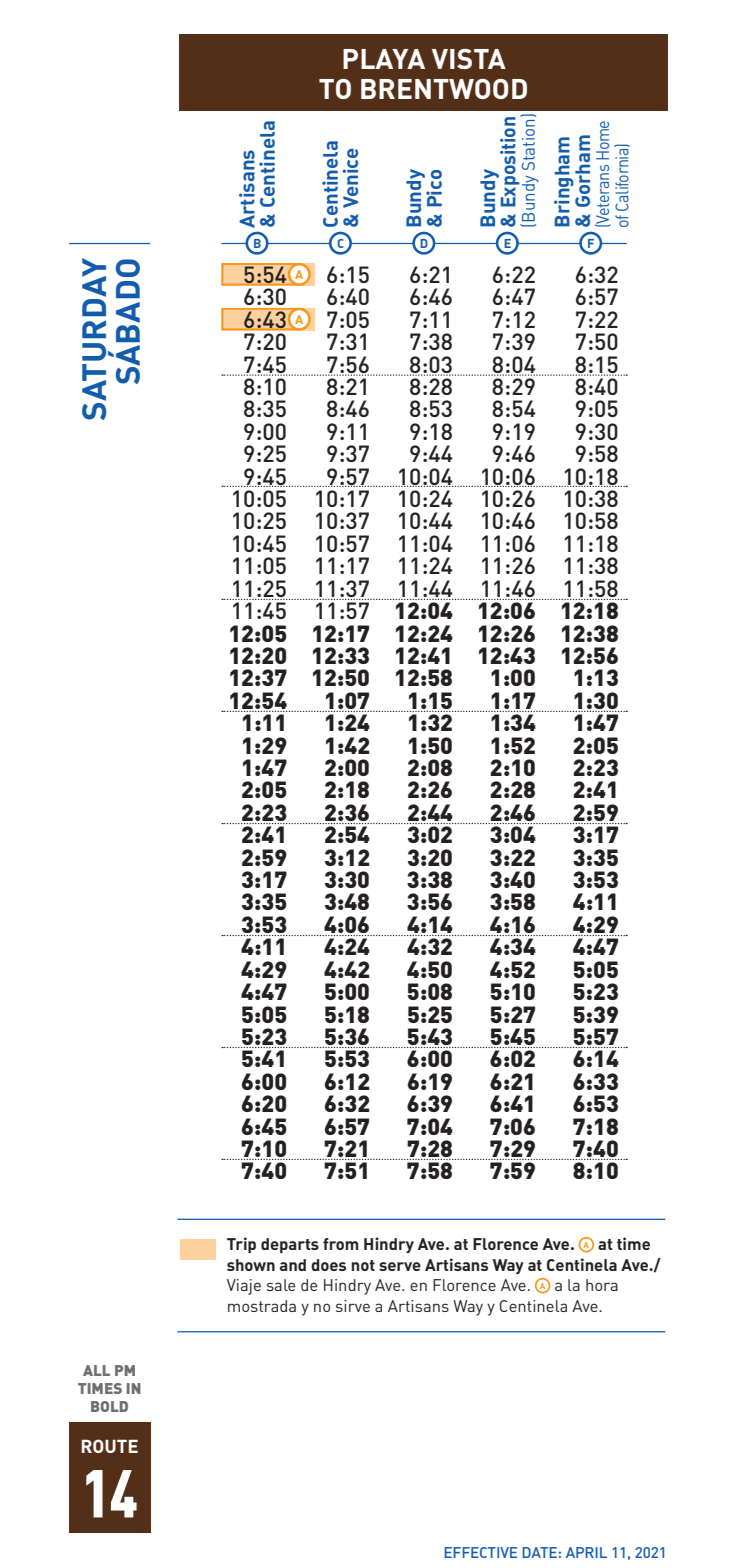  Describe the element at coordinates (469, 59) in the document. I see `VISTA` at that location.
